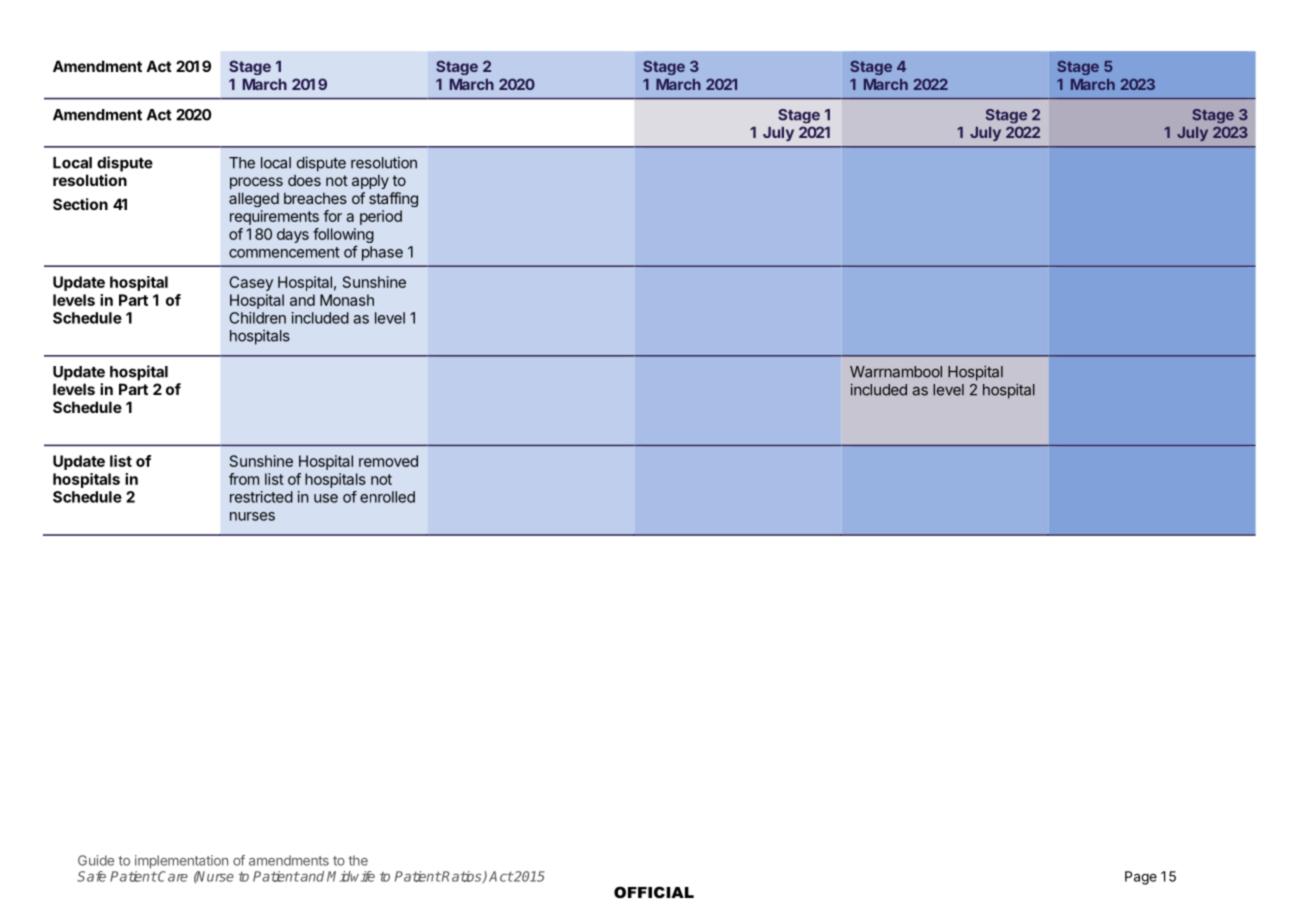 This screenshot has height=924, width=1308. What do you see at coordinates (181, 862) in the screenshot?
I see `implementation` at bounding box center [181, 862].
